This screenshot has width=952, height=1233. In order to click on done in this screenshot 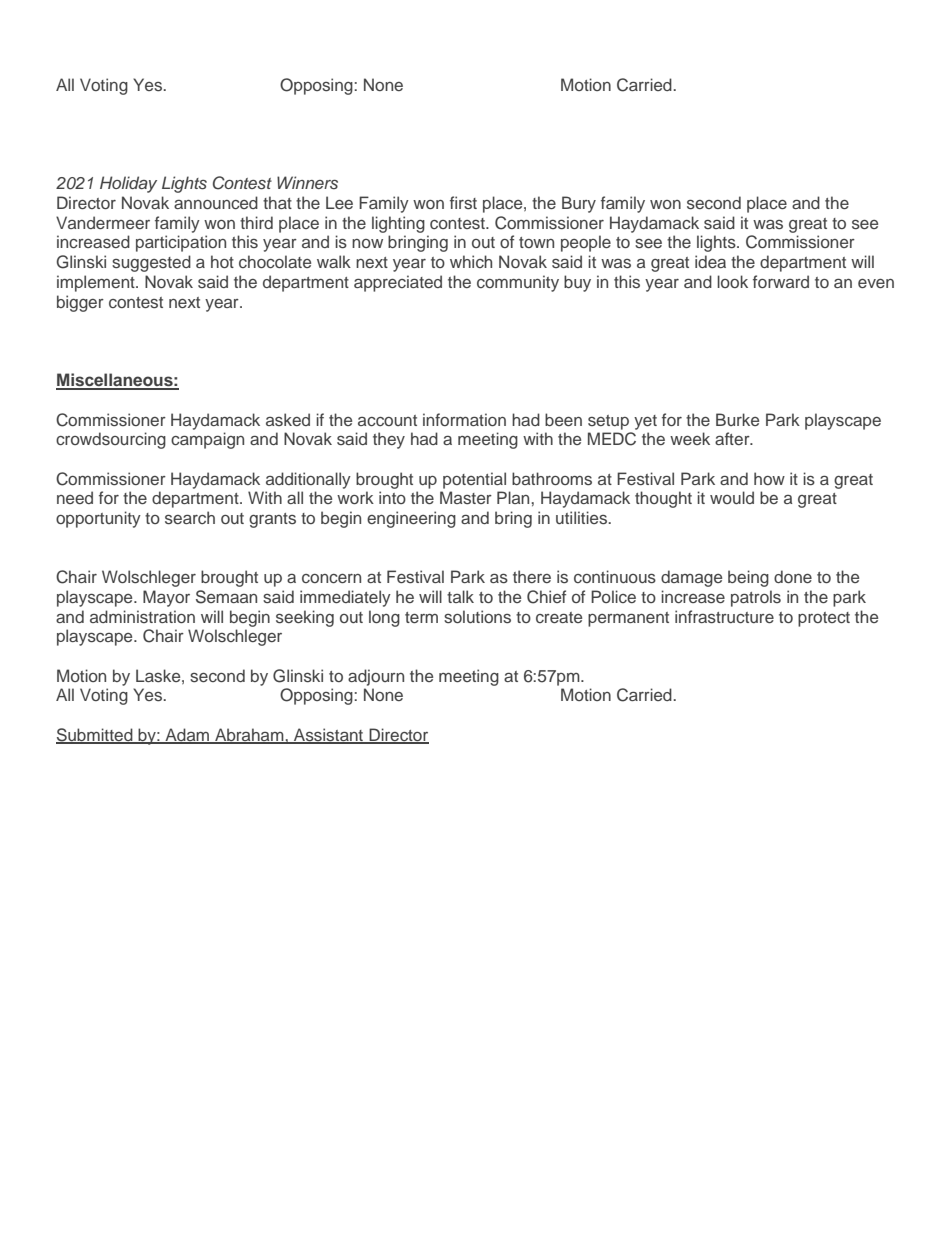, I will do `click(793, 576)`.
